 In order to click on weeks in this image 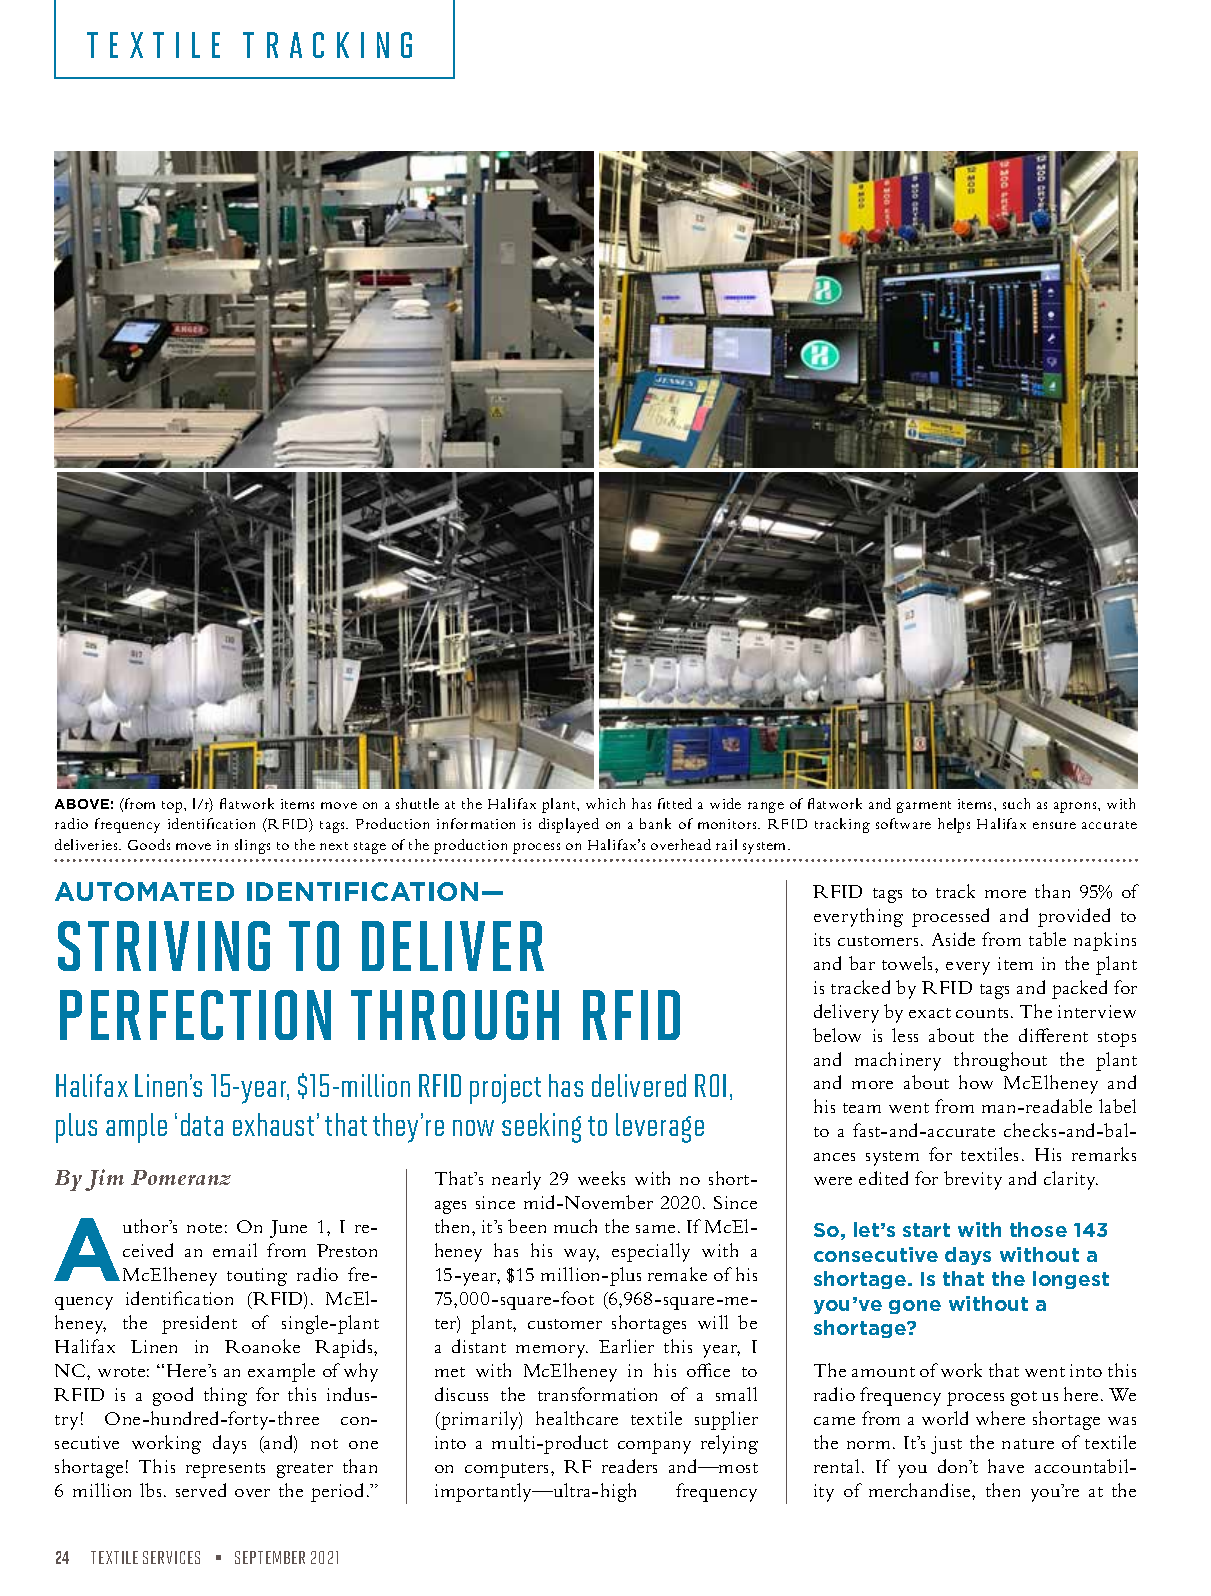, I will do `click(601, 1178)`.
